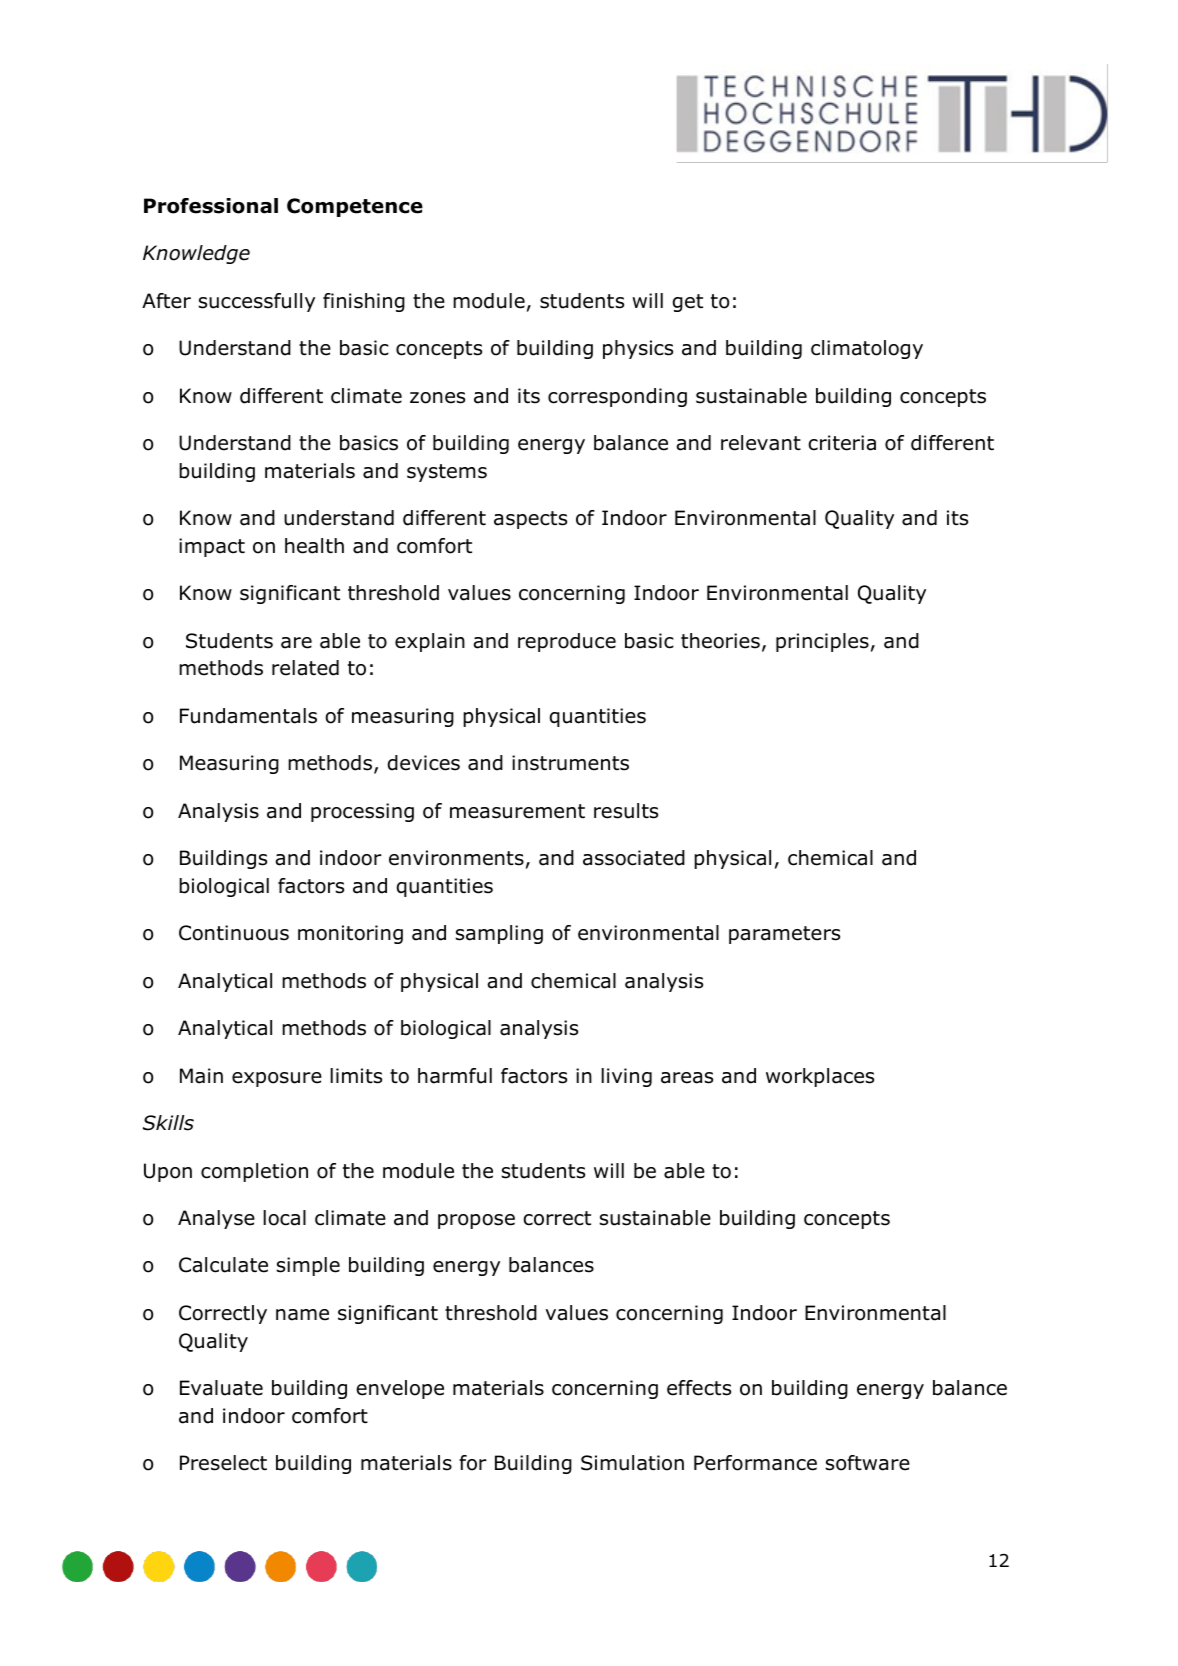 This screenshot has height=1666, width=1178. Describe the element at coordinates (221, 1388) in the screenshot. I see `Evaluate` at that location.
